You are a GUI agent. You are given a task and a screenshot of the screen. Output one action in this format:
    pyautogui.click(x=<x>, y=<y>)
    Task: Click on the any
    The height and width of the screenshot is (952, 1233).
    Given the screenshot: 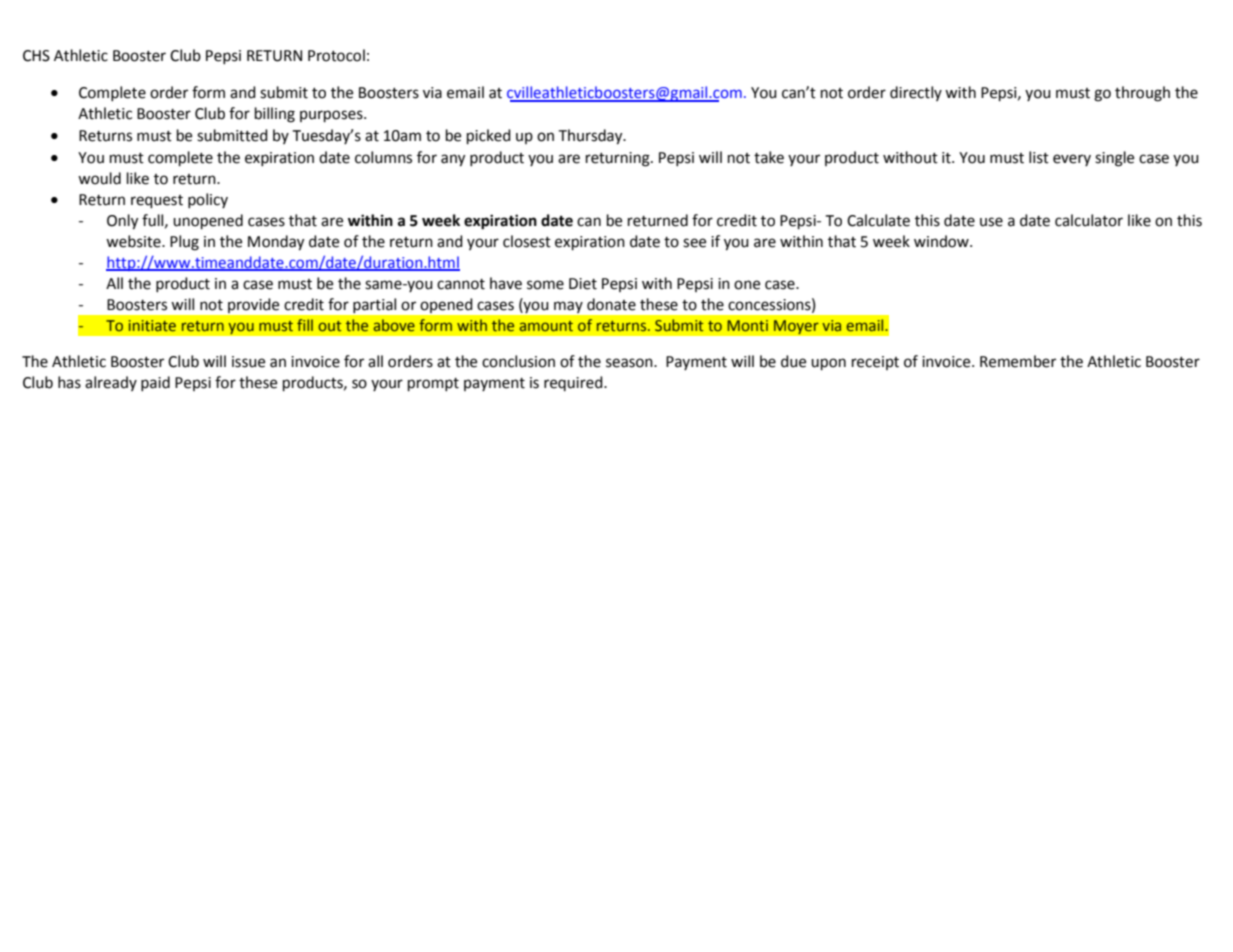 What is the action you would take?
    pyautogui.click(x=453, y=160)
